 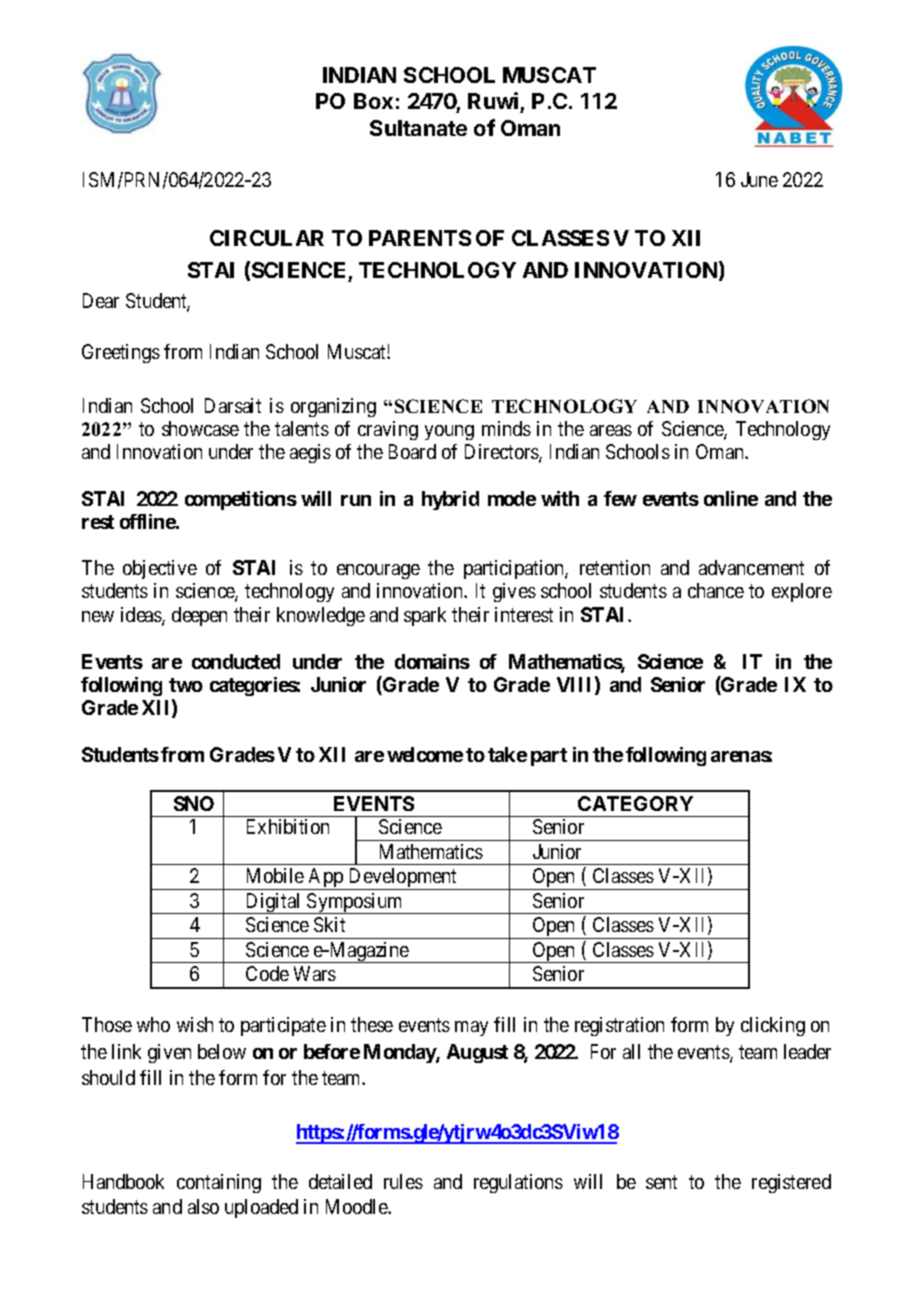 I want to click on containing, so click(x=219, y=1183).
